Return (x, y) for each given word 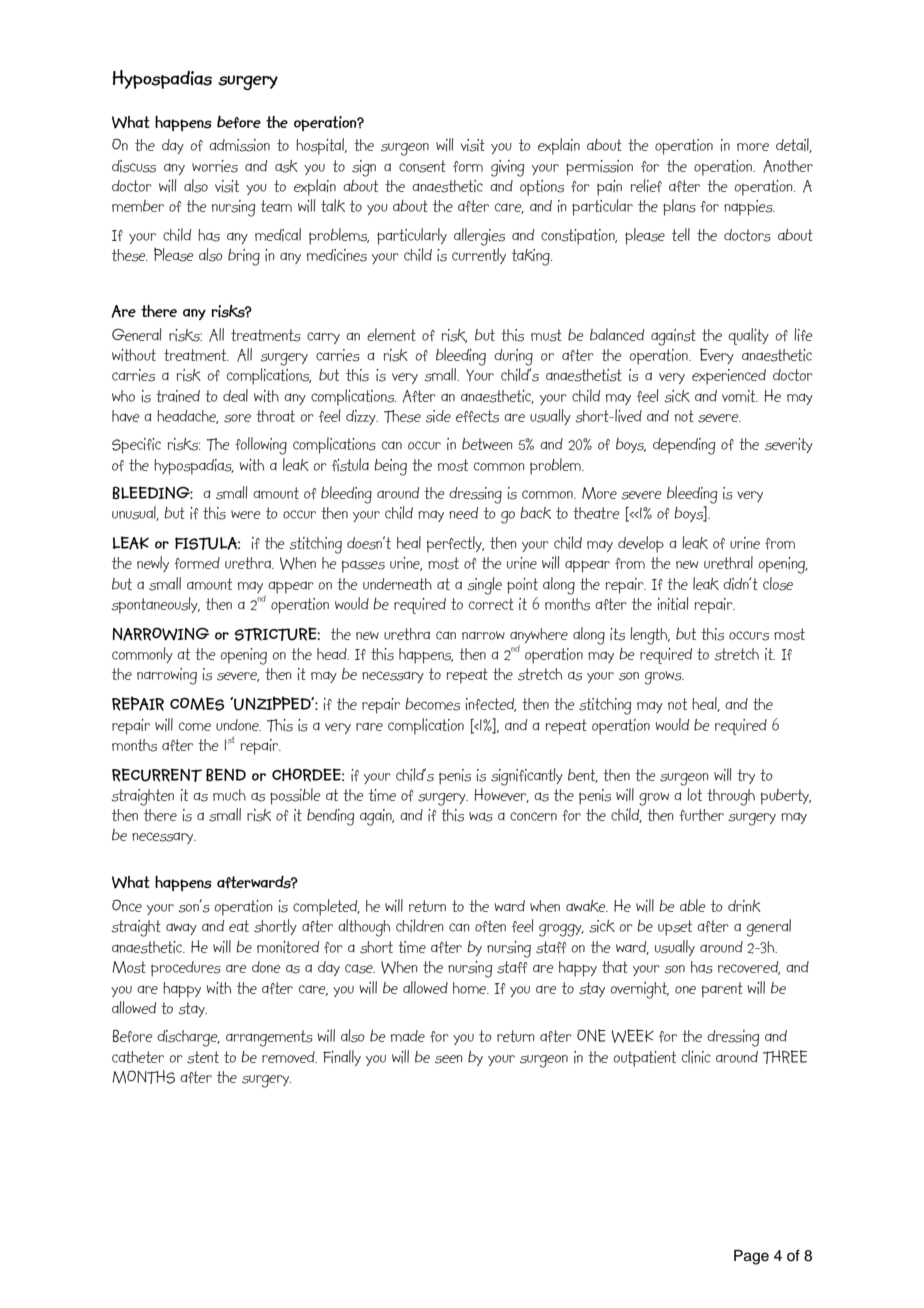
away (181, 929)
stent (203, 1057)
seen (449, 1059)
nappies (749, 208)
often (490, 926)
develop (641, 544)
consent (422, 166)
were (246, 514)
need (463, 513)
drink (744, 906)
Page (751, 1257)
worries (215, 166)
